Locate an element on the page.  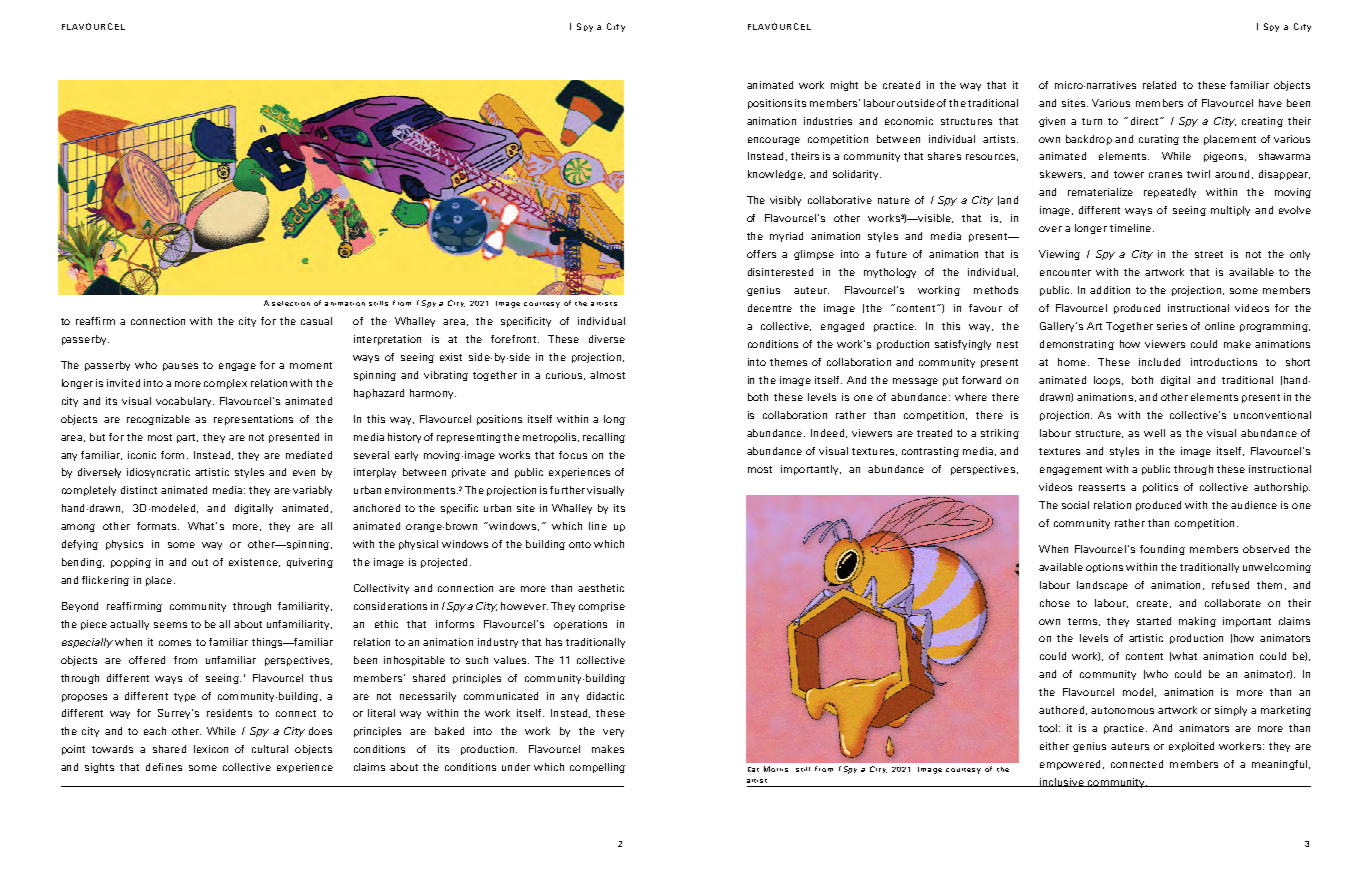
encourage is located at coordinates (774, 141).
